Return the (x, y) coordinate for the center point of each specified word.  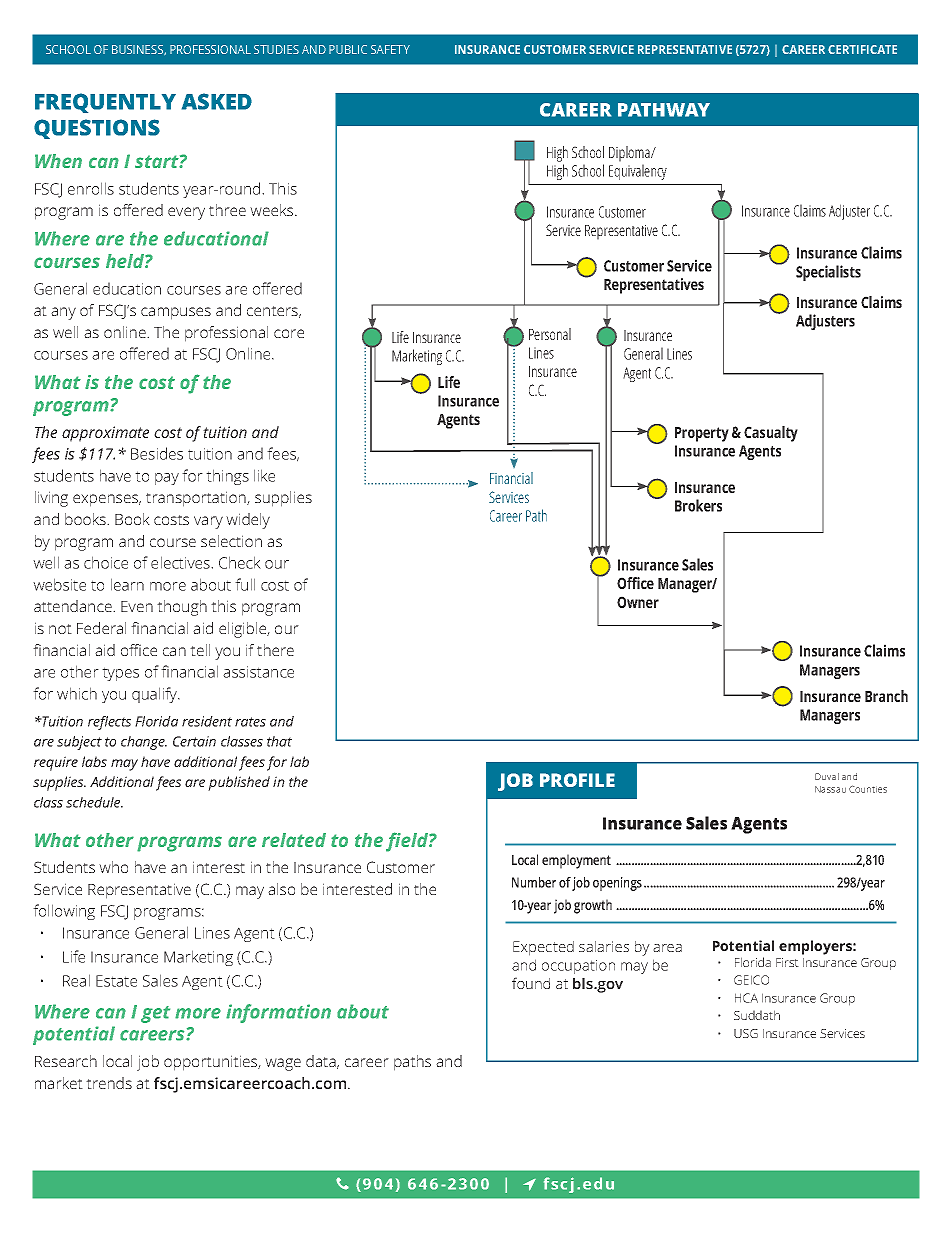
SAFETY (390, 49)
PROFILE (577, 780)
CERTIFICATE (862, 49)
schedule (94, 802)
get (155, 1014)
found (531, 983)
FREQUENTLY (105, 103)
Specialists (828, 273)
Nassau (830, 789)
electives (181, 562)
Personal (550, 334)
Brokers (698, 505)
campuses (176, 313)
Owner (638, 602)
